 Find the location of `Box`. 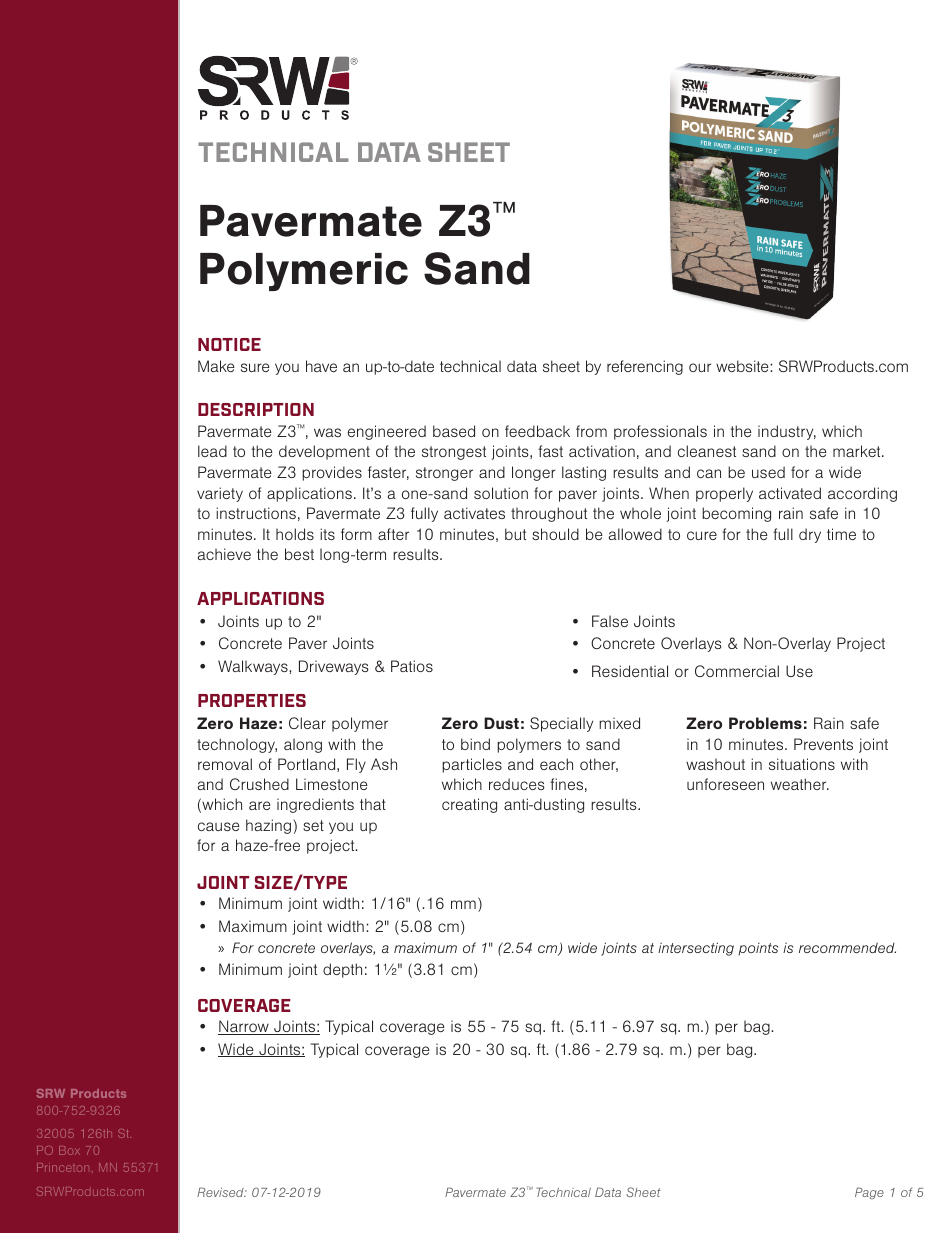

Box is located at coordinates (69, 1150).
